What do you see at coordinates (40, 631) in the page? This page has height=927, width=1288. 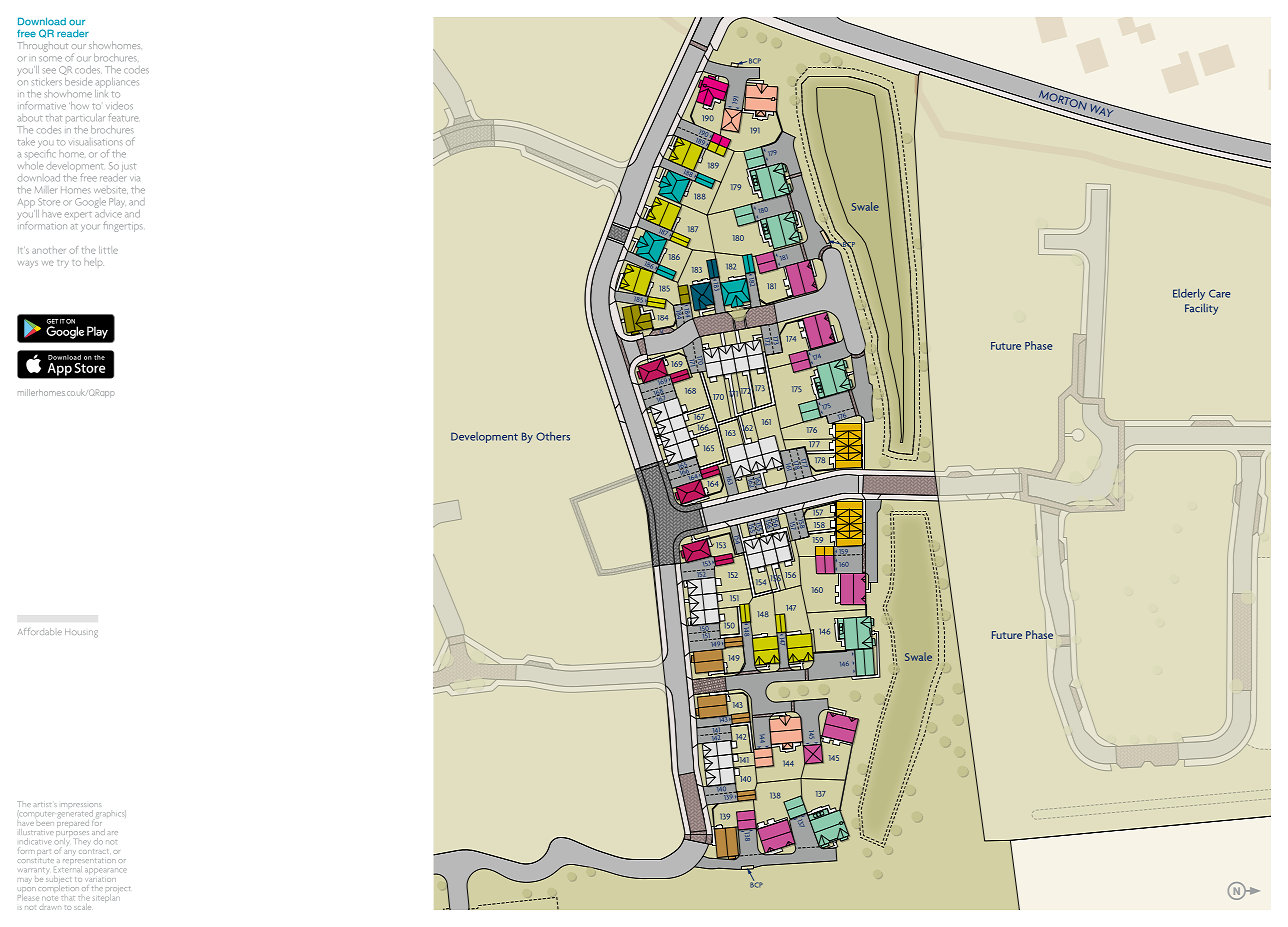 I see `Affordable` at bounding box center [40, 631].
